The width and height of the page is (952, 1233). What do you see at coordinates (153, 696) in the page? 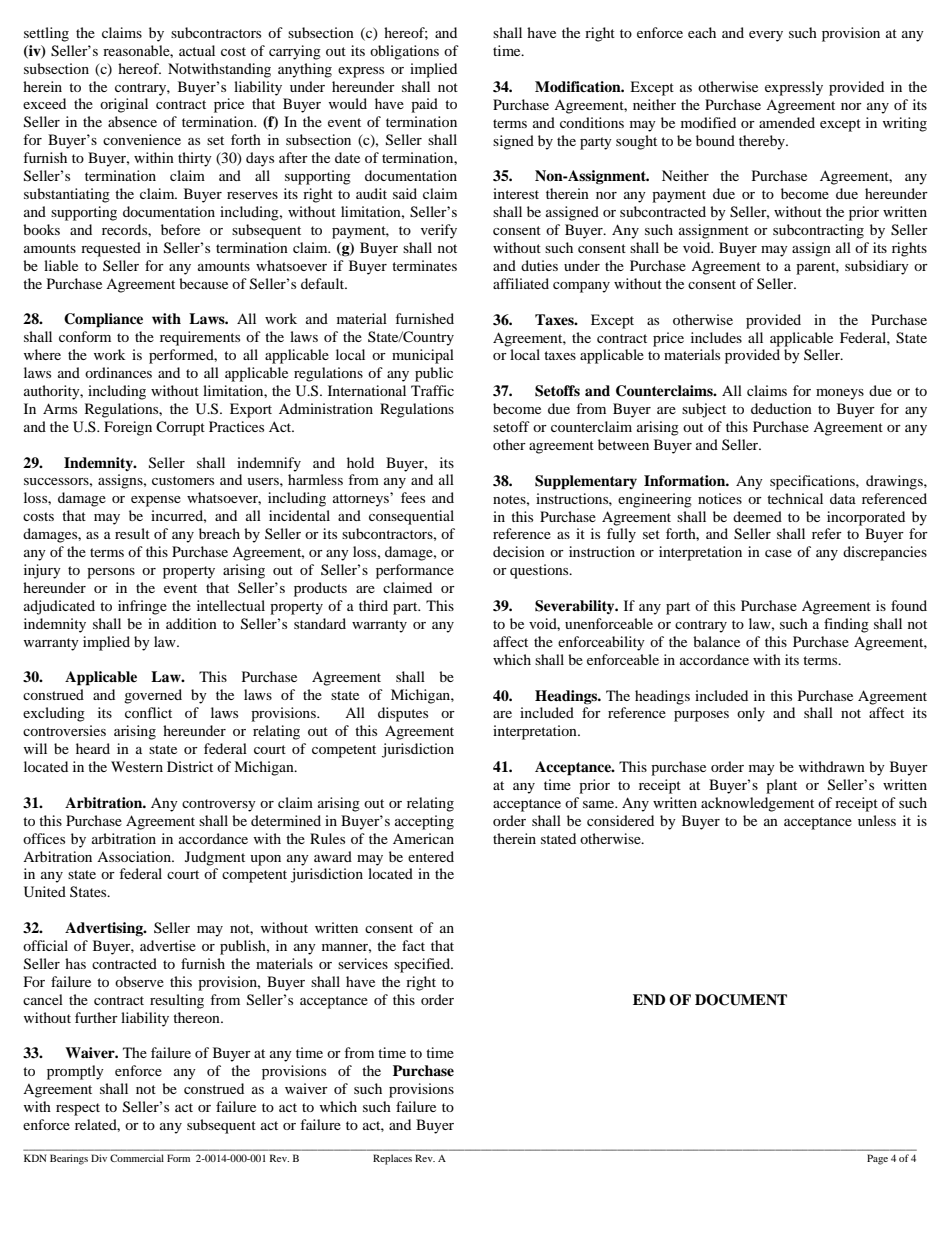
I see `governed` at bounding box center [153, 696].
